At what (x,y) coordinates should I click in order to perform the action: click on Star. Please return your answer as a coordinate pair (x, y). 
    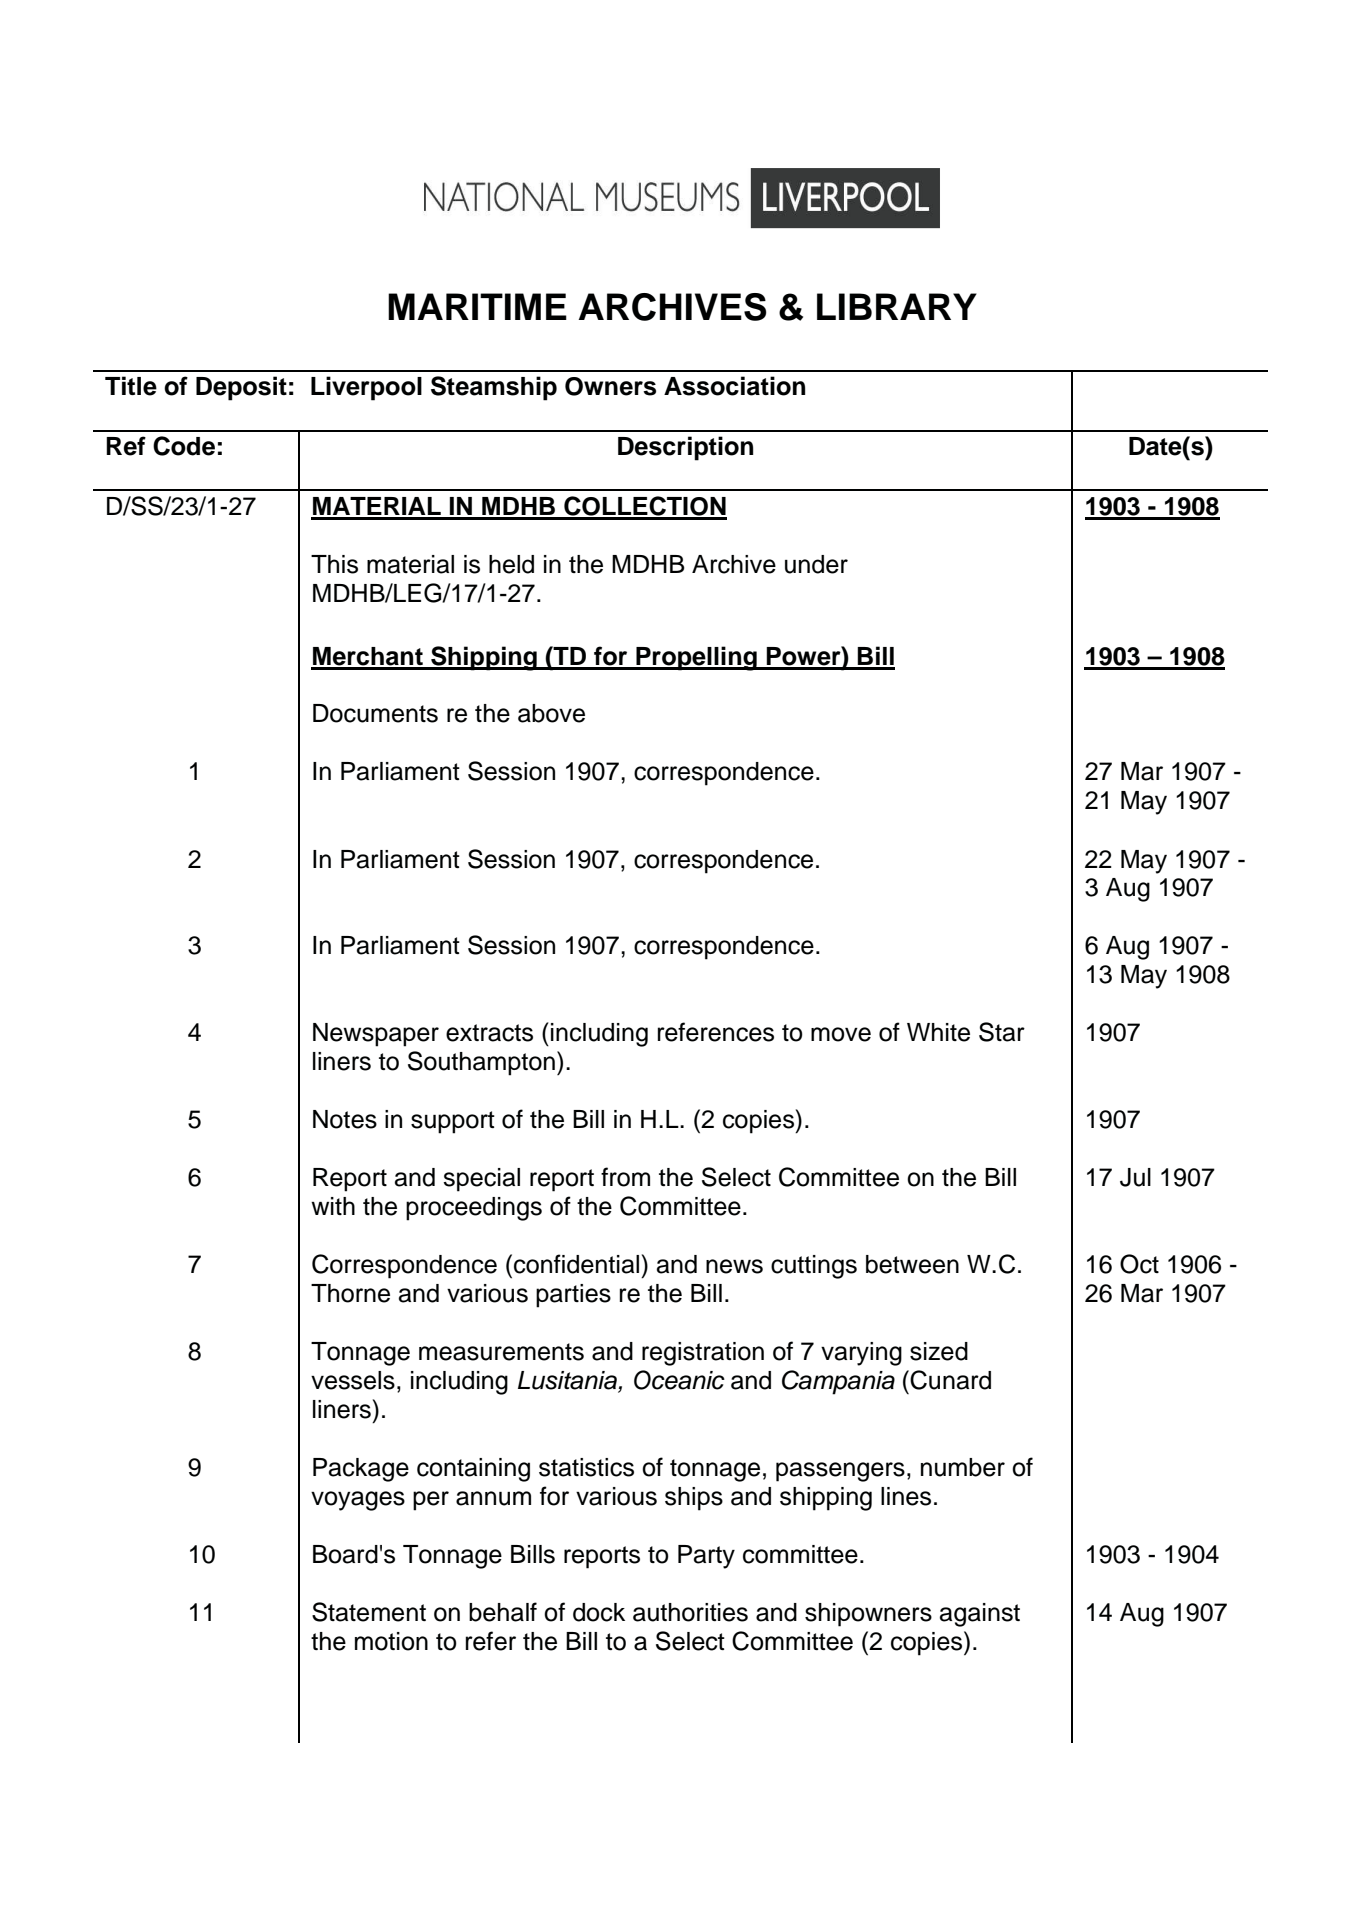
    Looking at the image, I should click on (1002, 1032).
